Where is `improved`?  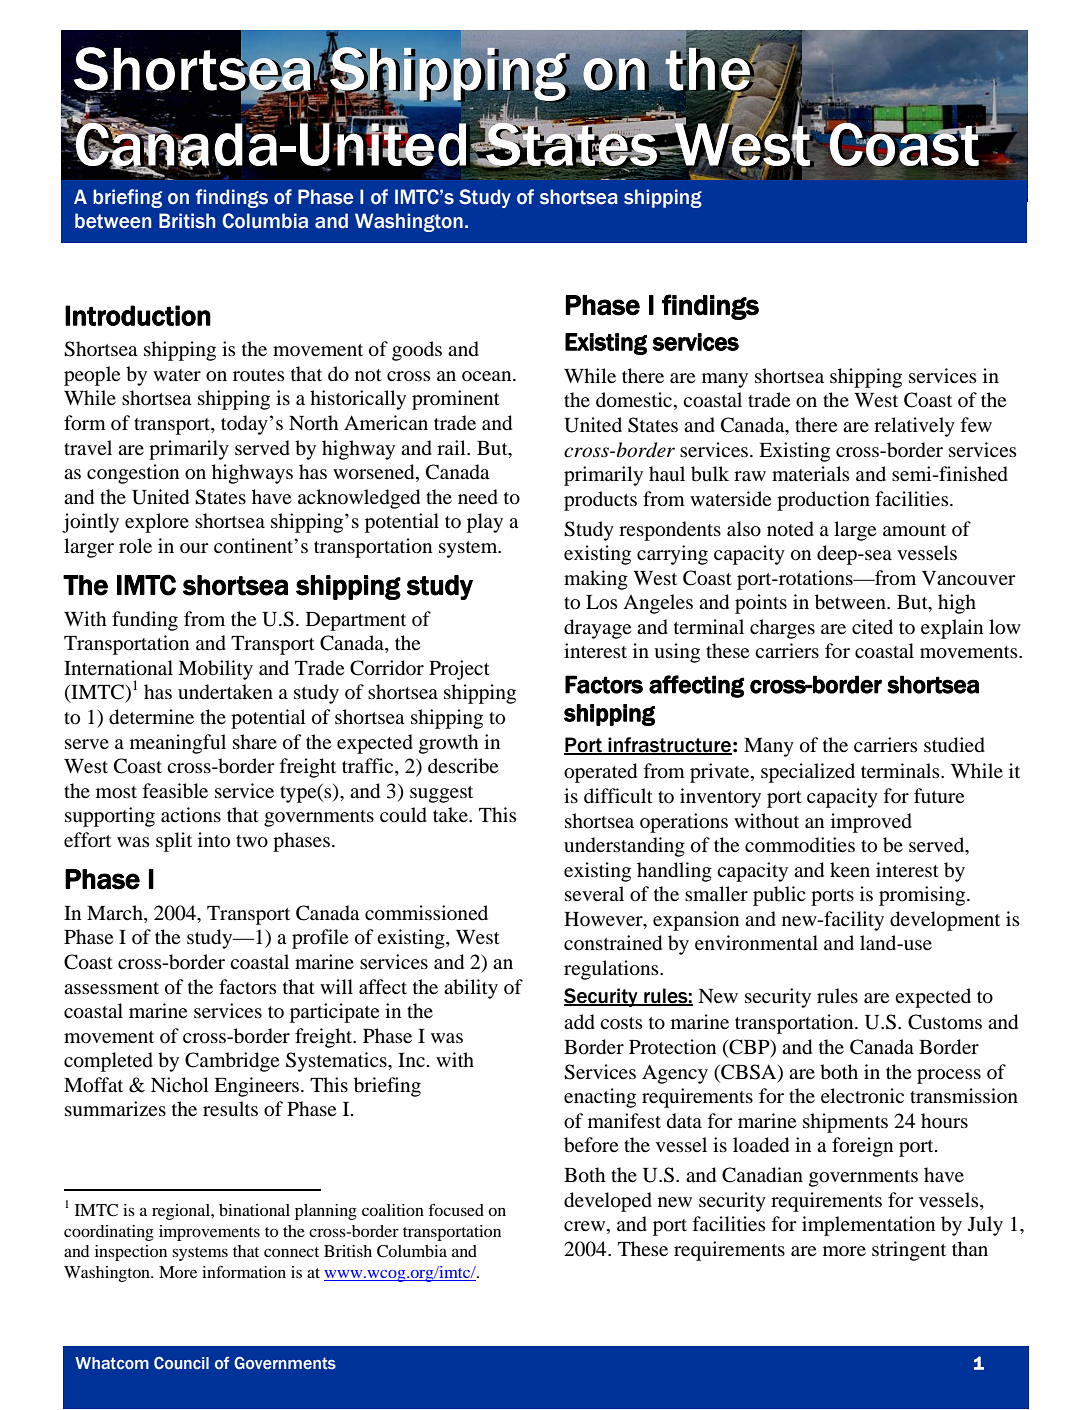 improved is located at coordinates (871, 823).
